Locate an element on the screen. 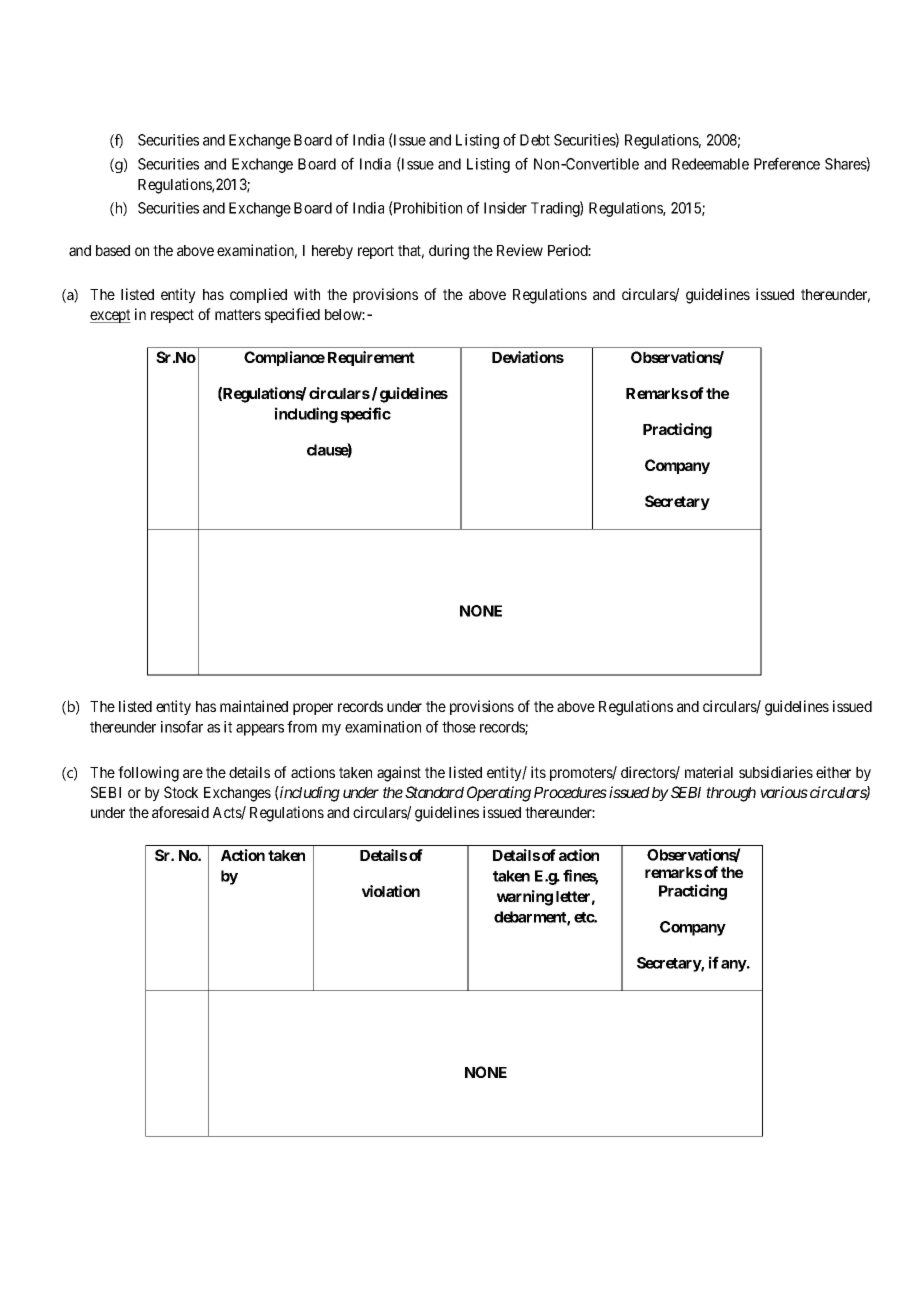 The image size is (924, 1307). aforesaid is located at coordinates (180, 812).
